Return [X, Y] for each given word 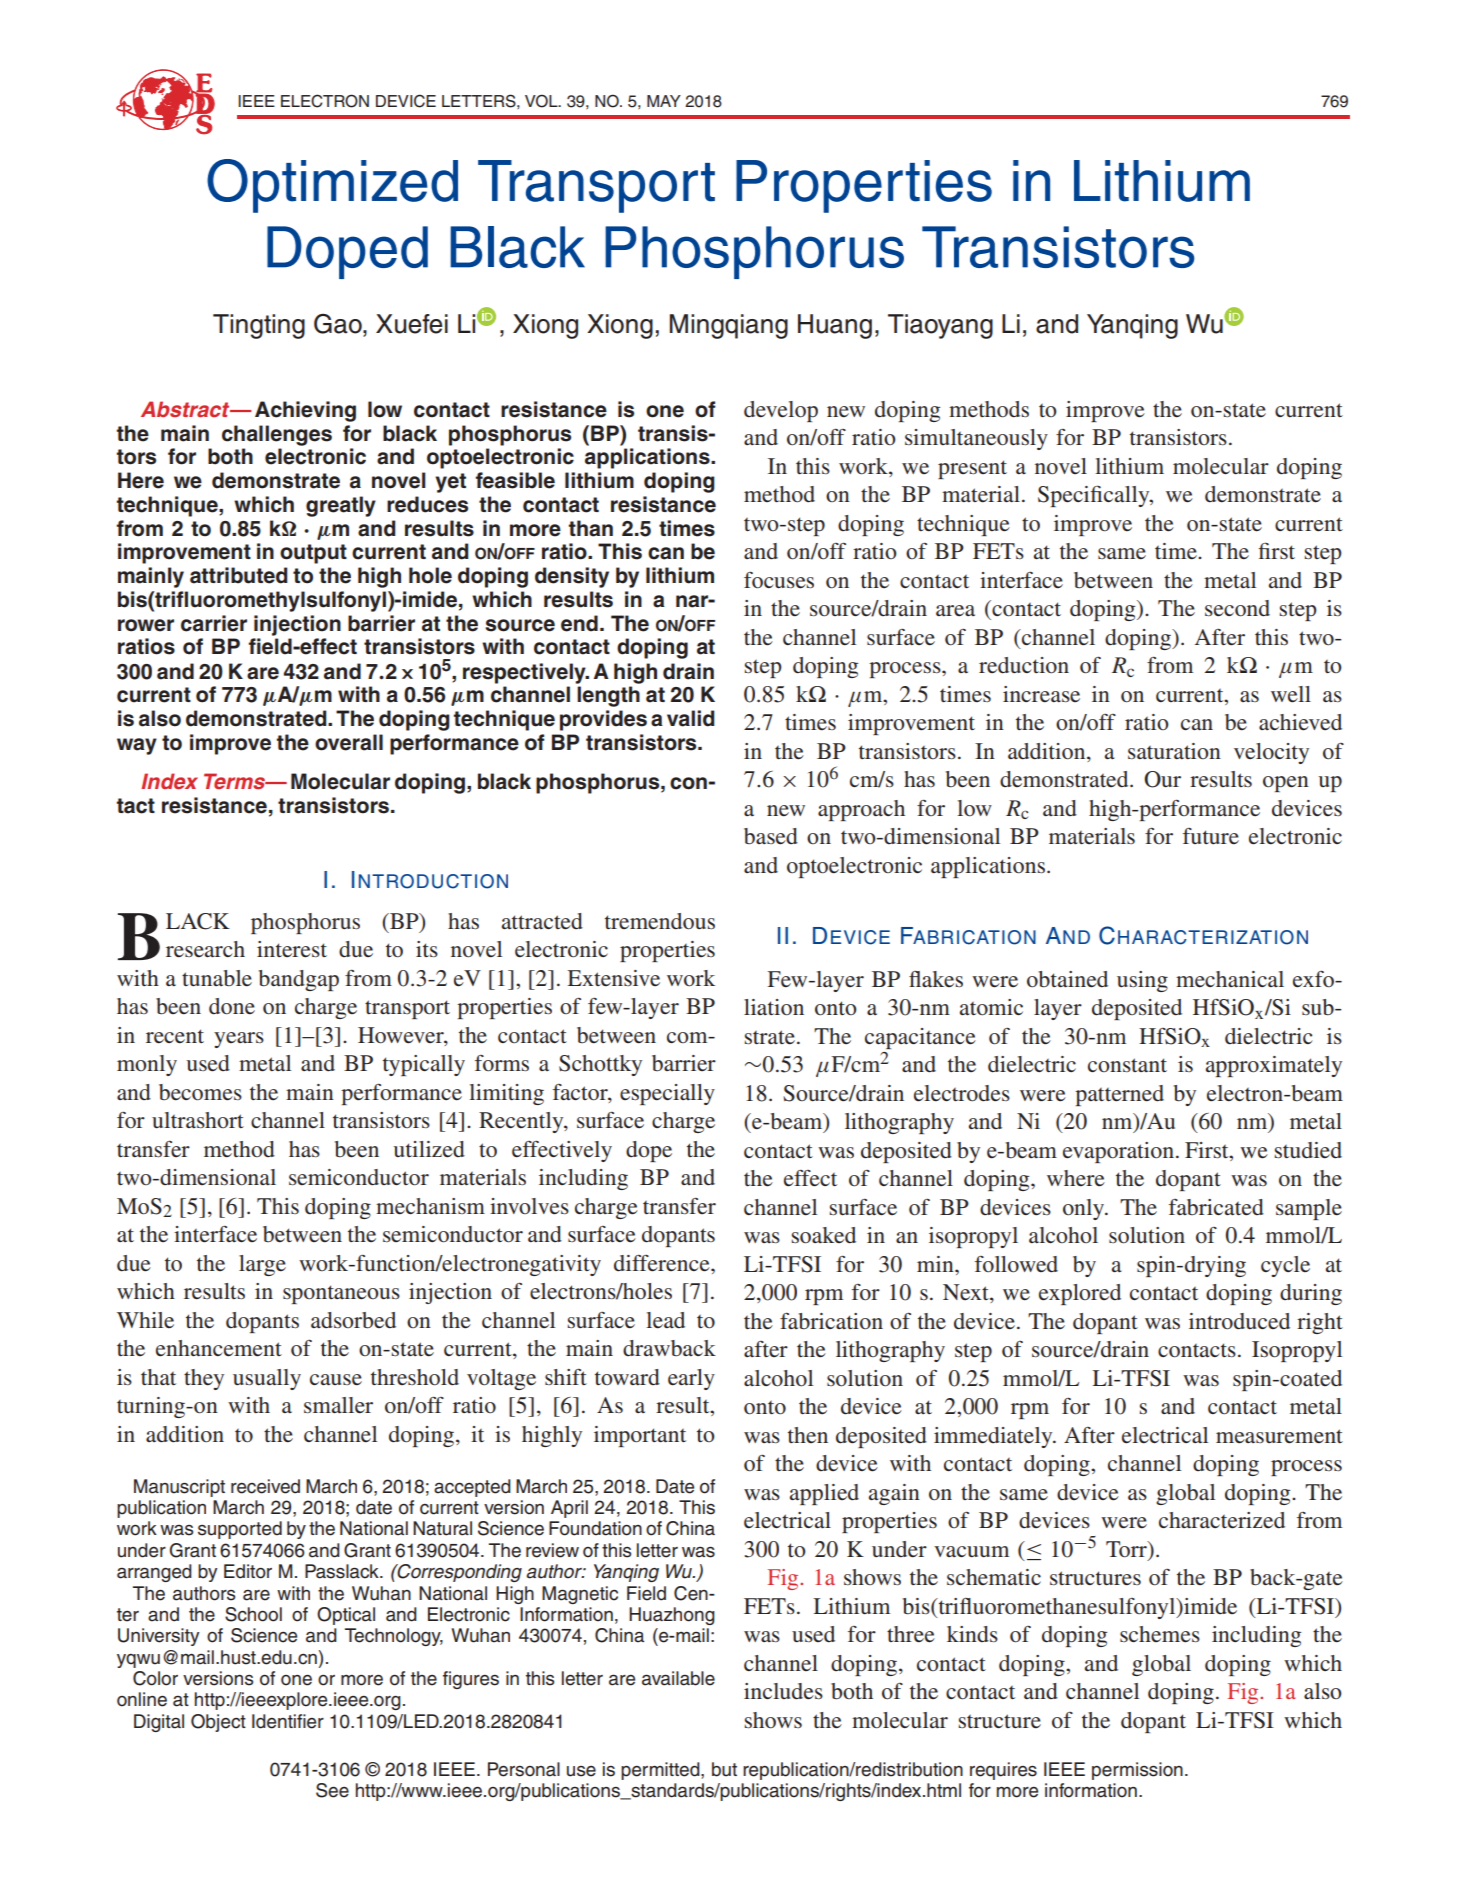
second [1237, 608]
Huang [835, 326]
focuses [779, 580]
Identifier [288, 1721]
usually [267, 1379]
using [1142, 981]
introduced [1239, 1321]
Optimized [332, 186]
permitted [661, 1771]
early [691, 1379]
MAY [664, 101]
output [313, 554]
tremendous [660, 921]
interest [292, 949]
